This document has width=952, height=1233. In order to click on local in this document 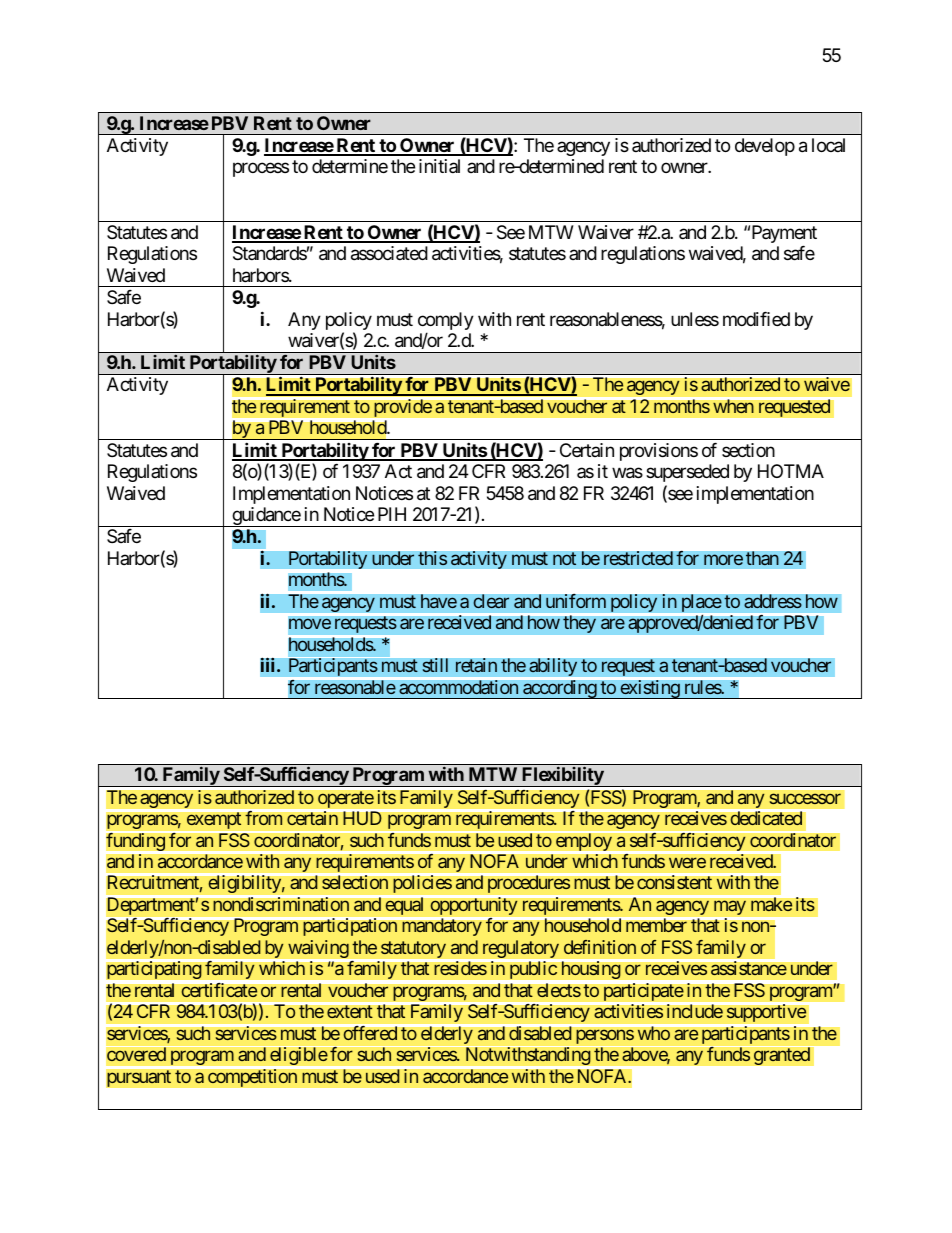, I will do `click(828, 145)`.
